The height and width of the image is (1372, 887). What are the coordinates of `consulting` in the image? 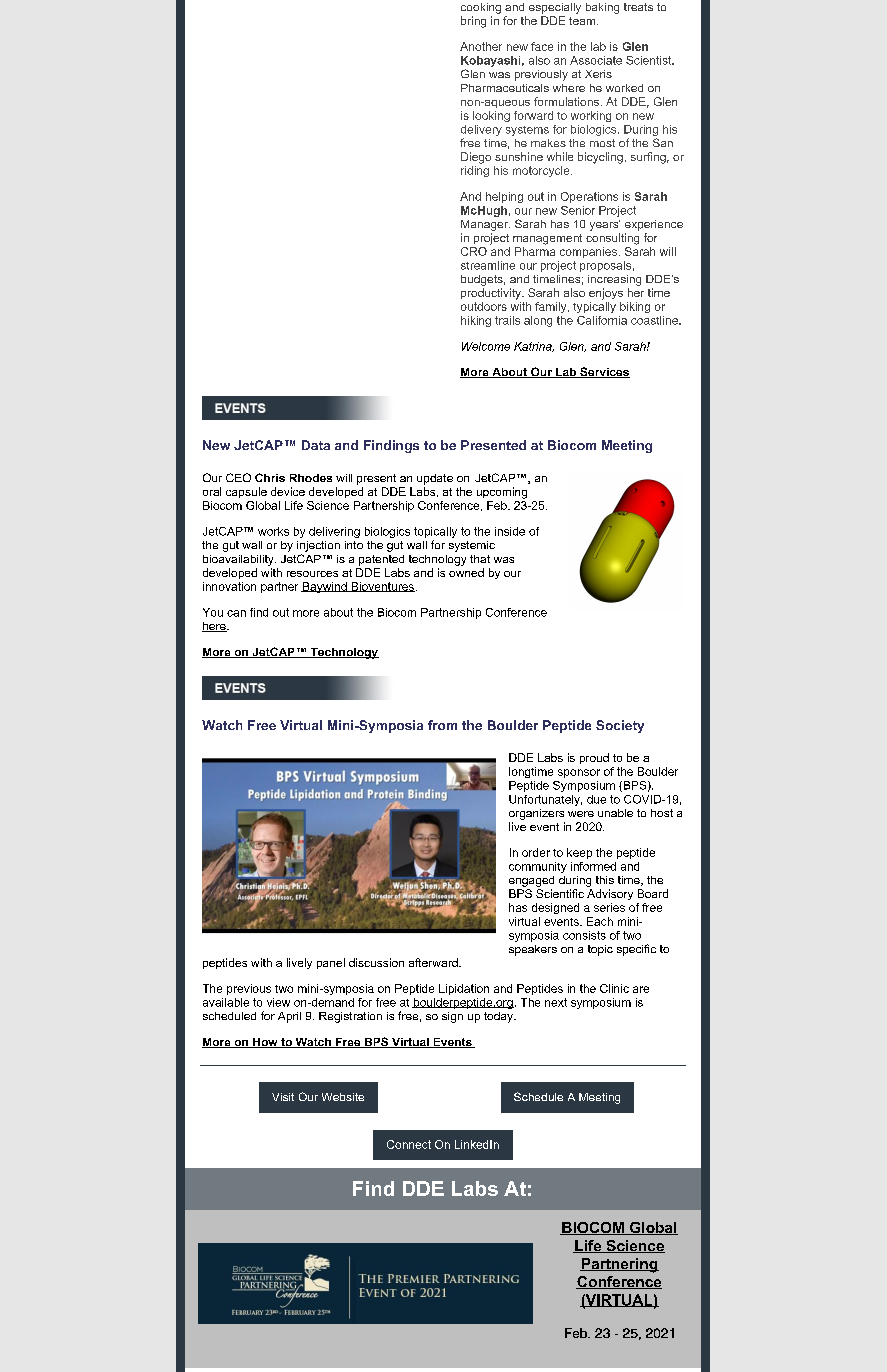 It's located at (612, 239).
